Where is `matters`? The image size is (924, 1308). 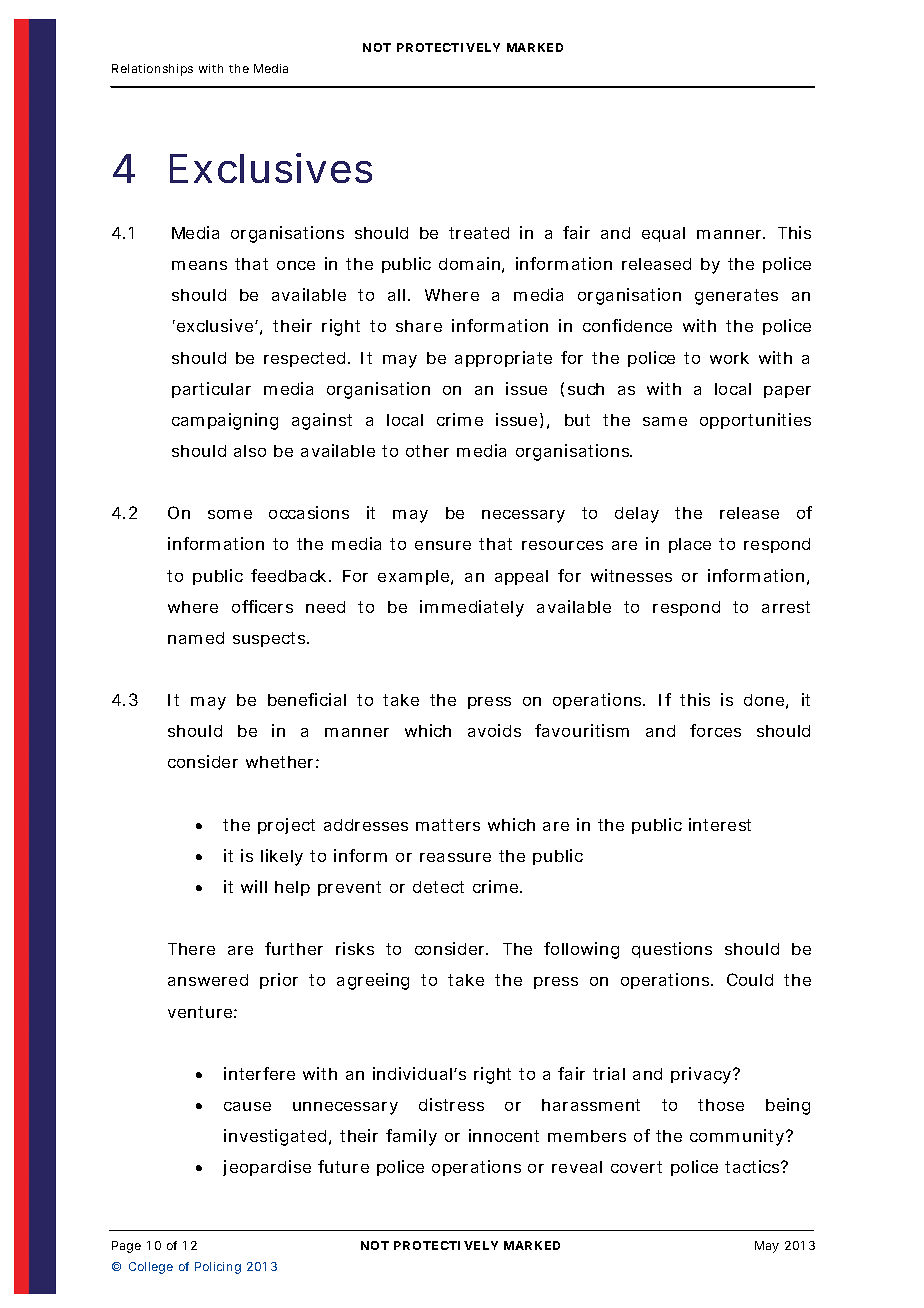 matters is located at coordinates (448, 825).
